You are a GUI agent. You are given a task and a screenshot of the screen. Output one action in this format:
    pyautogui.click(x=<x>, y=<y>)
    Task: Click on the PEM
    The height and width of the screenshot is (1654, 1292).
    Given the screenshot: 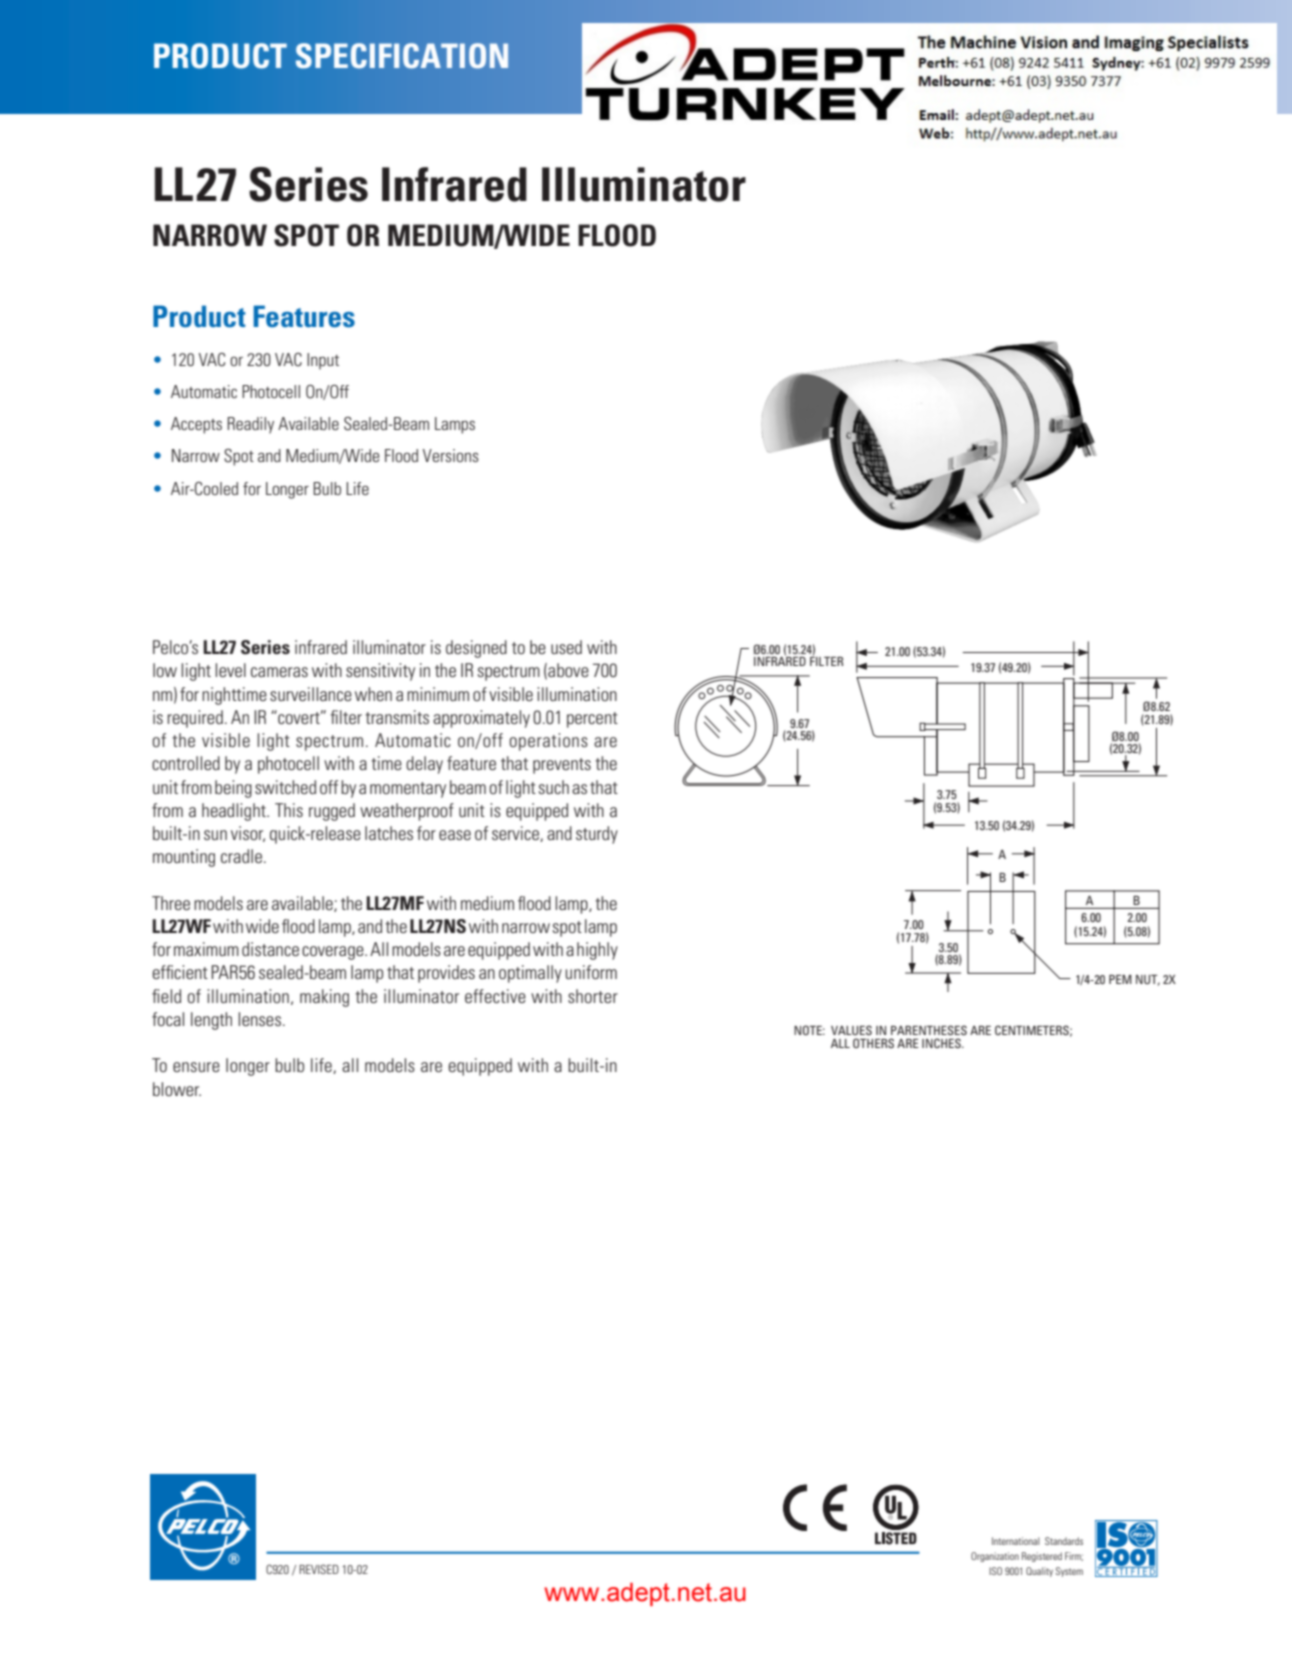 What is the action you would take?
    pyautogui.click(x=1120, y=979)
